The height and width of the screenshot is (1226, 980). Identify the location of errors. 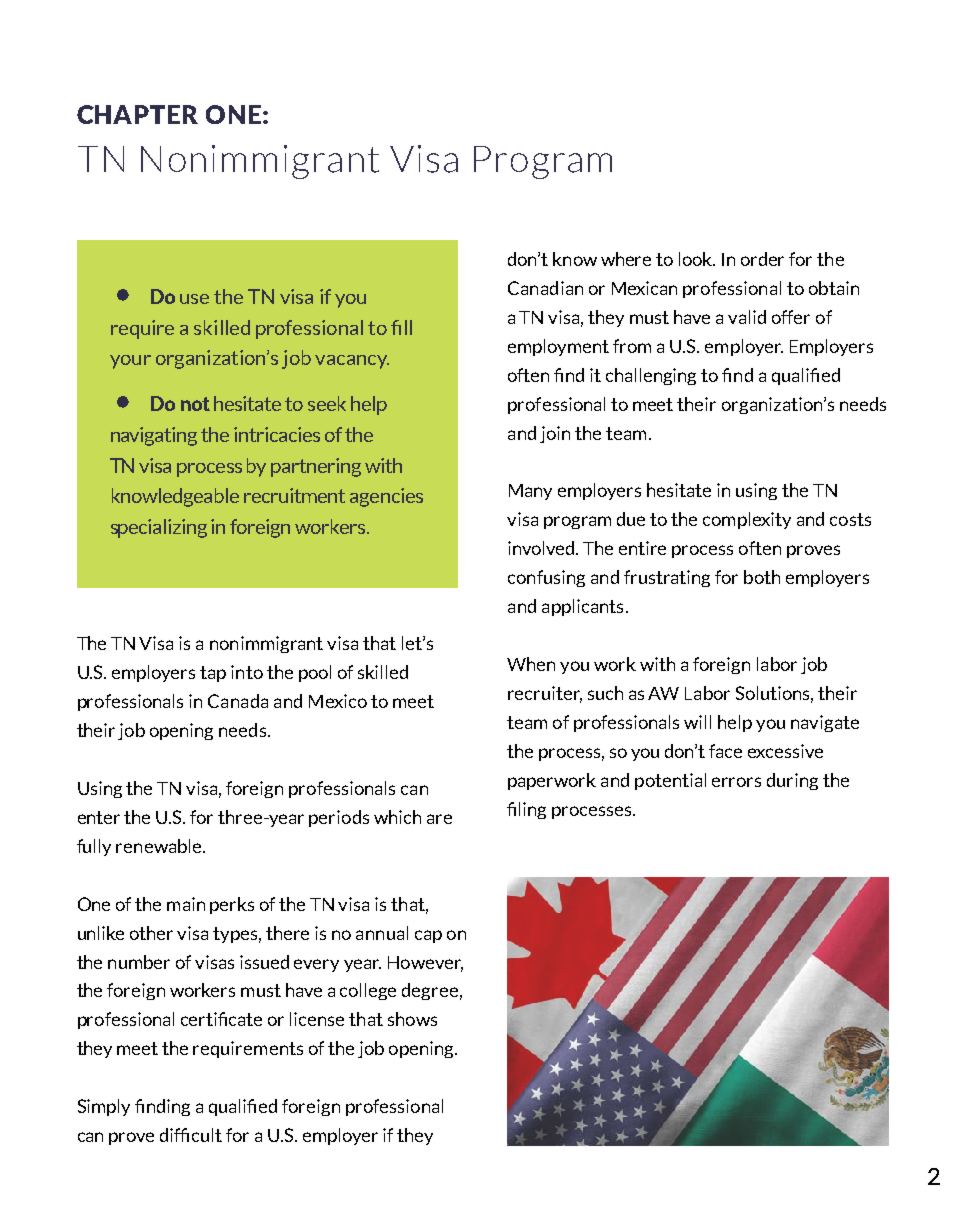
(736, 782).
